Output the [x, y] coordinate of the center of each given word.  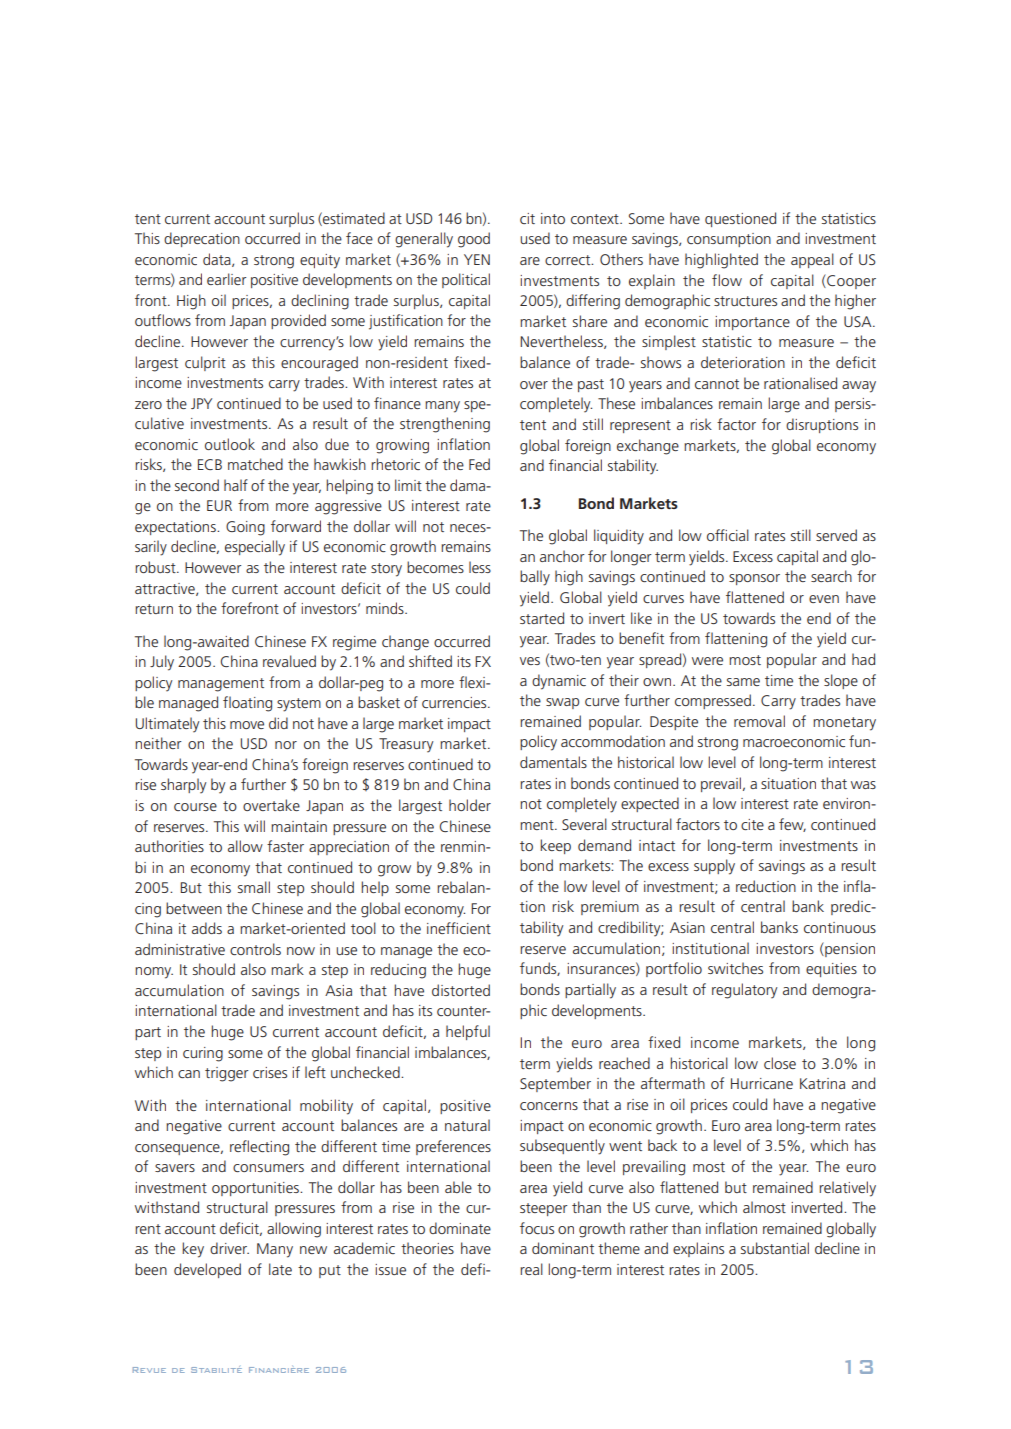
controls [255, 949]
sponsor [754, 579]
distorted [461, 990]
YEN [477, 259]
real [531, 1269]
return [154, 609]
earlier [226, 279]
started [542, 618]
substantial [775, 1248]
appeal [812, 260]
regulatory [745, 991]
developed [207, 1270]
